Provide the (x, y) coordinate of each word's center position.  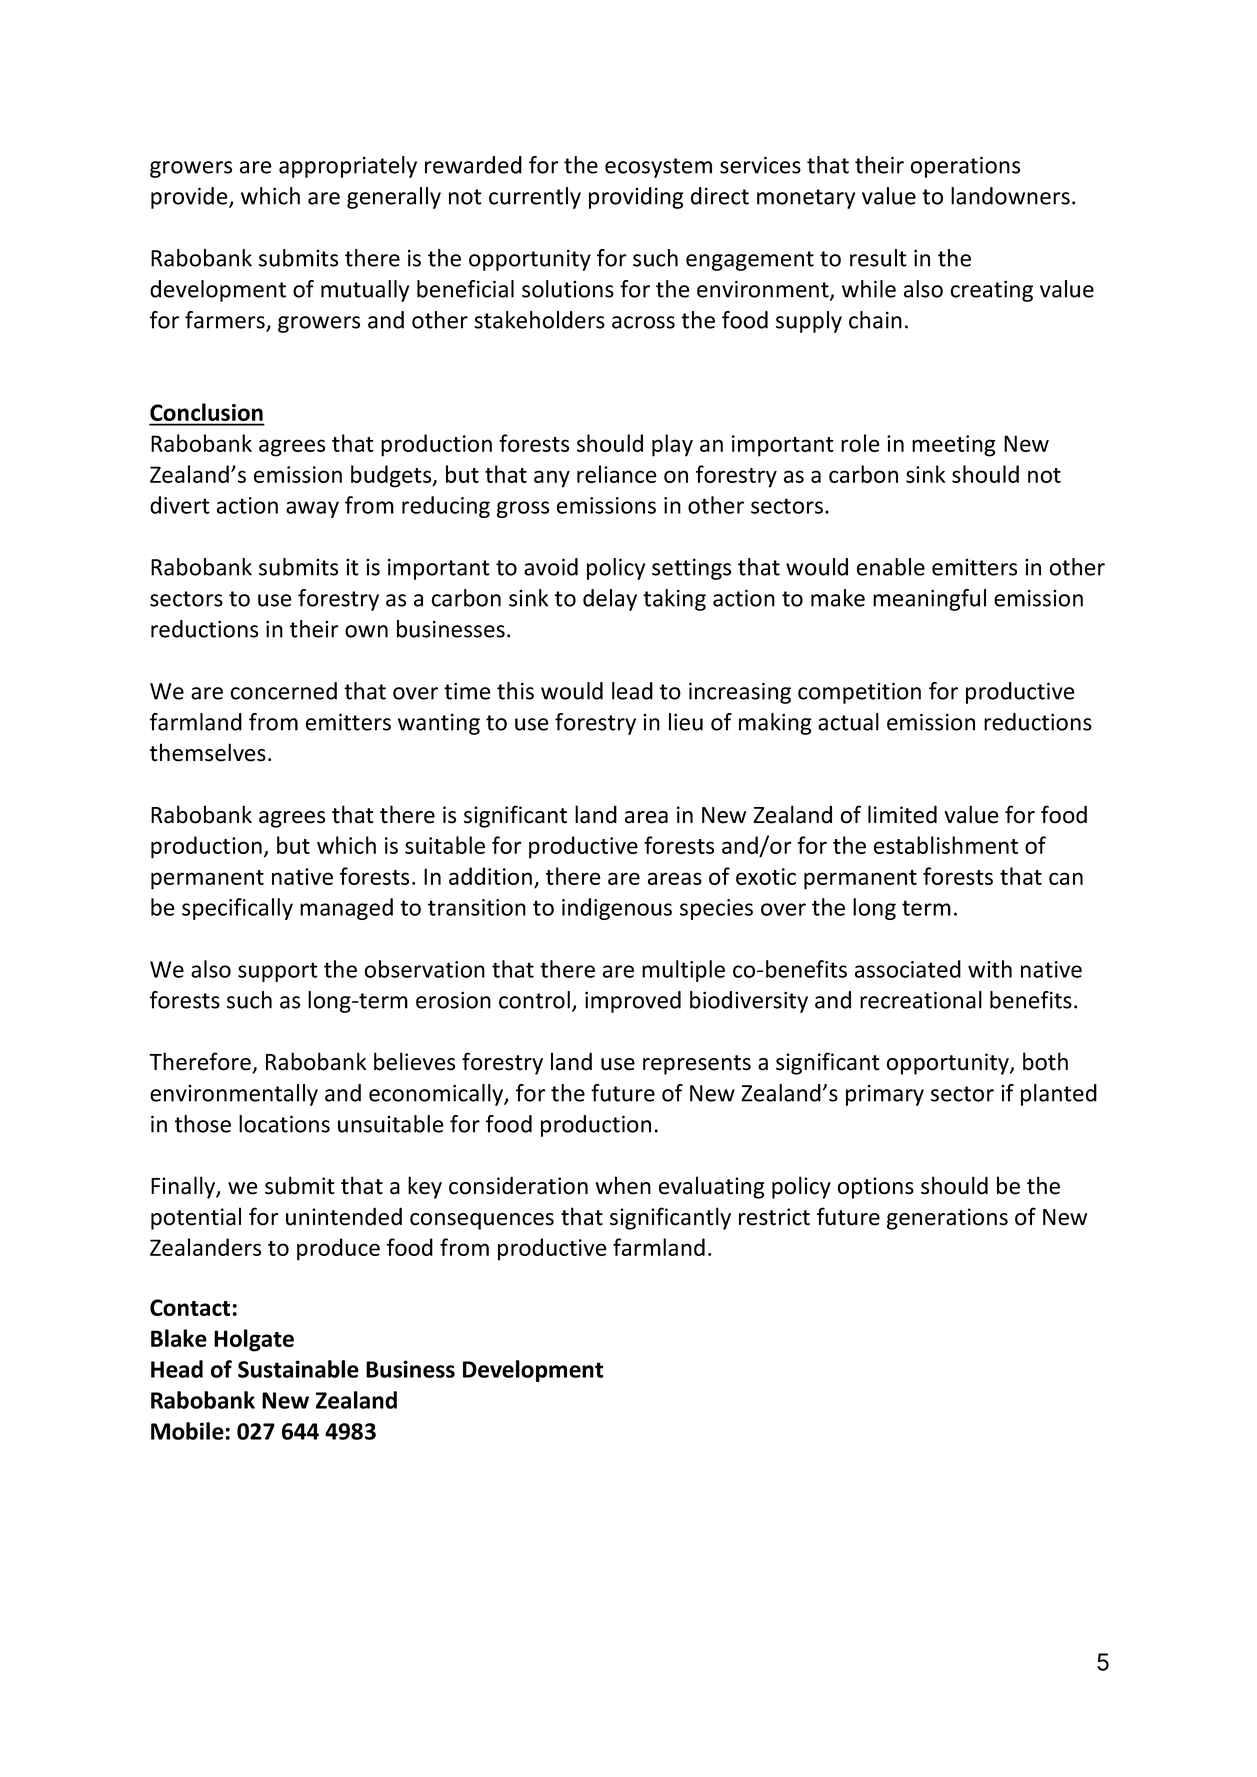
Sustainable (298, 1369)
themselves (208, 752)
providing (636, 198)
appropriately (348, 167)
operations (965, 167)
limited (902, 814)
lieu (686, 722)
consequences (482, 1221)
